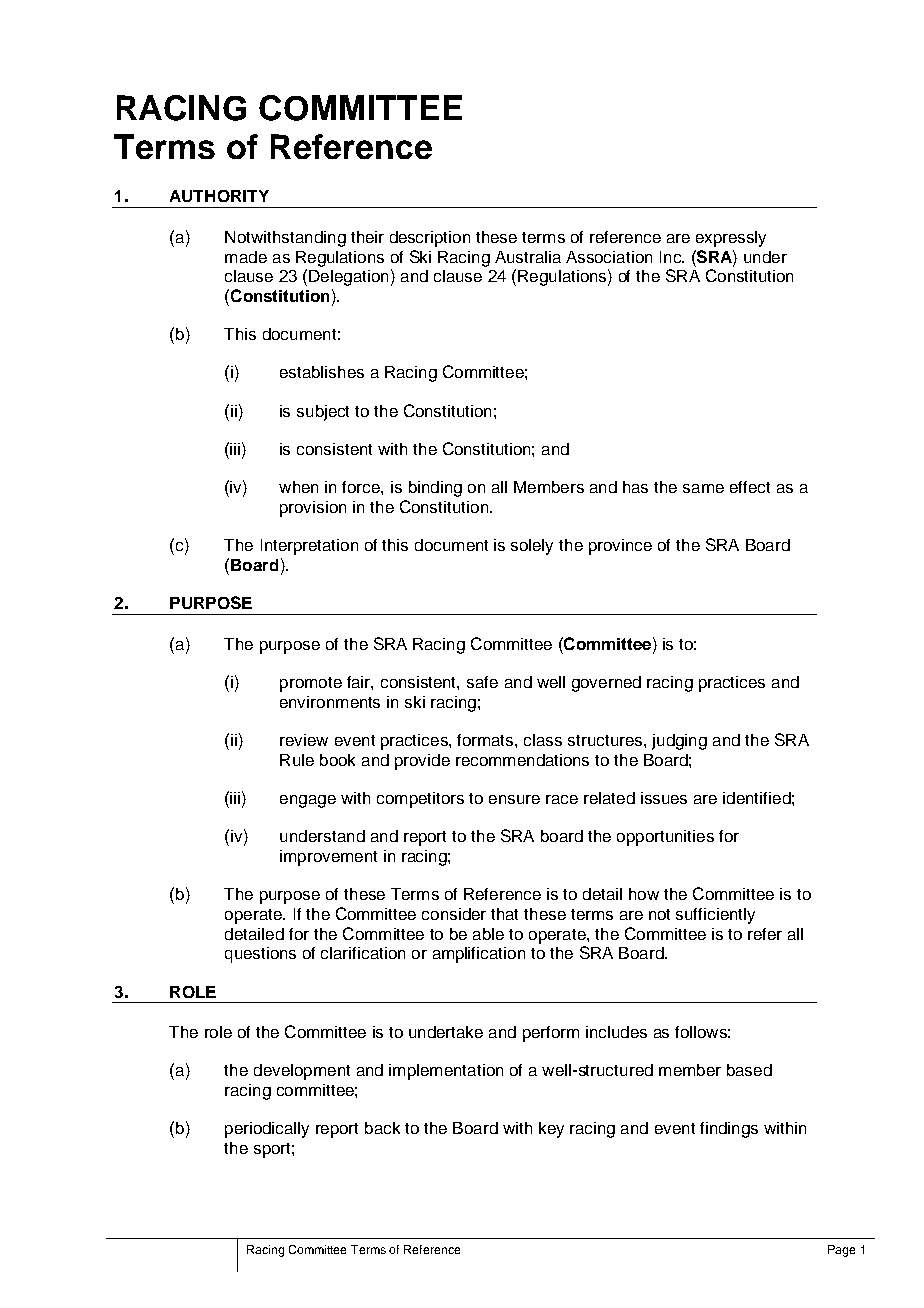 The width and height of the image is (924, 1308). What do you see at coordinates (246, 257) in the image?
I see `made` at bounding box center [246, 257].
